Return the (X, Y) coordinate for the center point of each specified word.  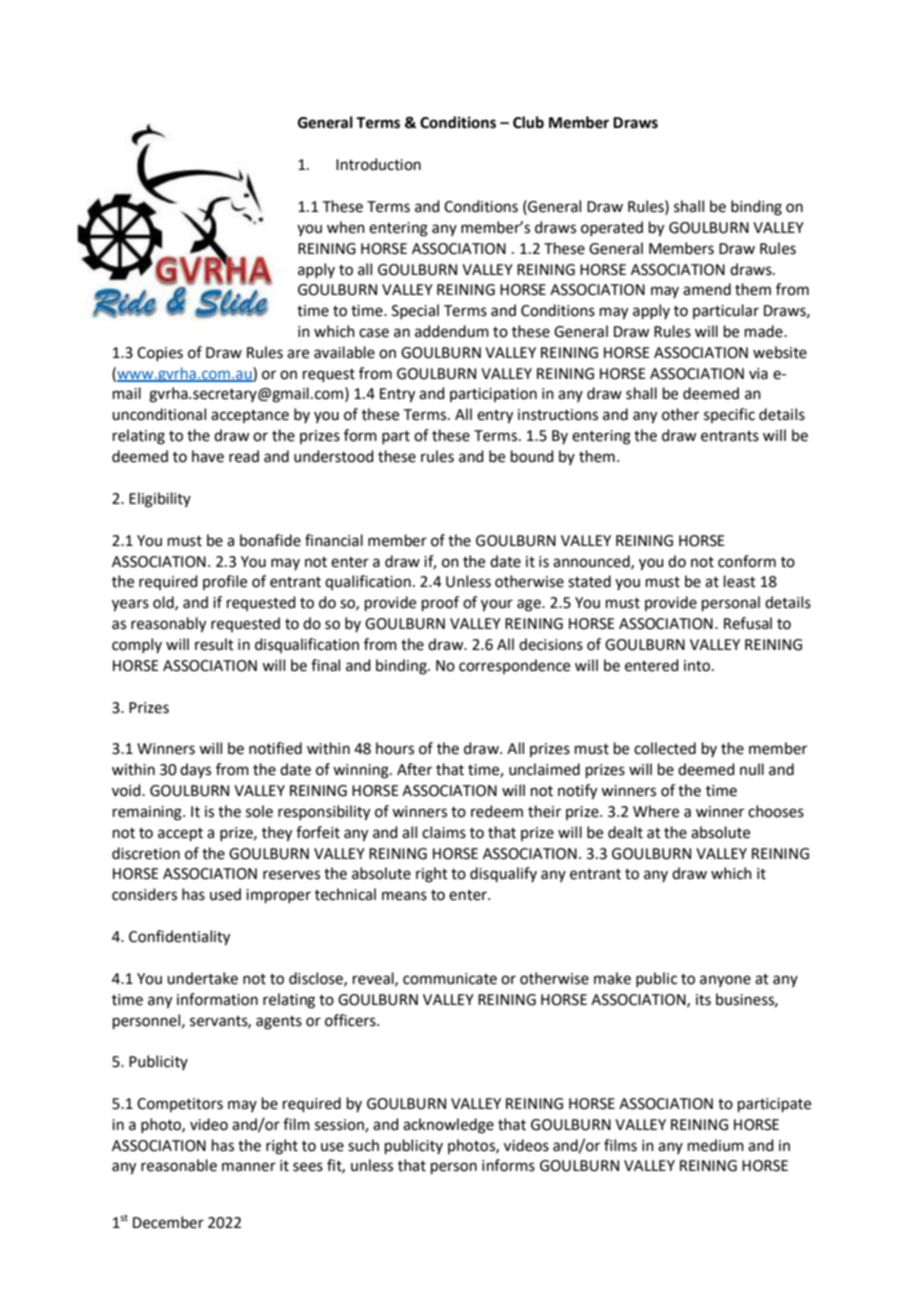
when (346, 227)
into (698, 666)
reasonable (179, 1165)
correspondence (514, 666)
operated (612, 228)
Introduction (378, 164)
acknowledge (448, 1126)
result (214, 644)
